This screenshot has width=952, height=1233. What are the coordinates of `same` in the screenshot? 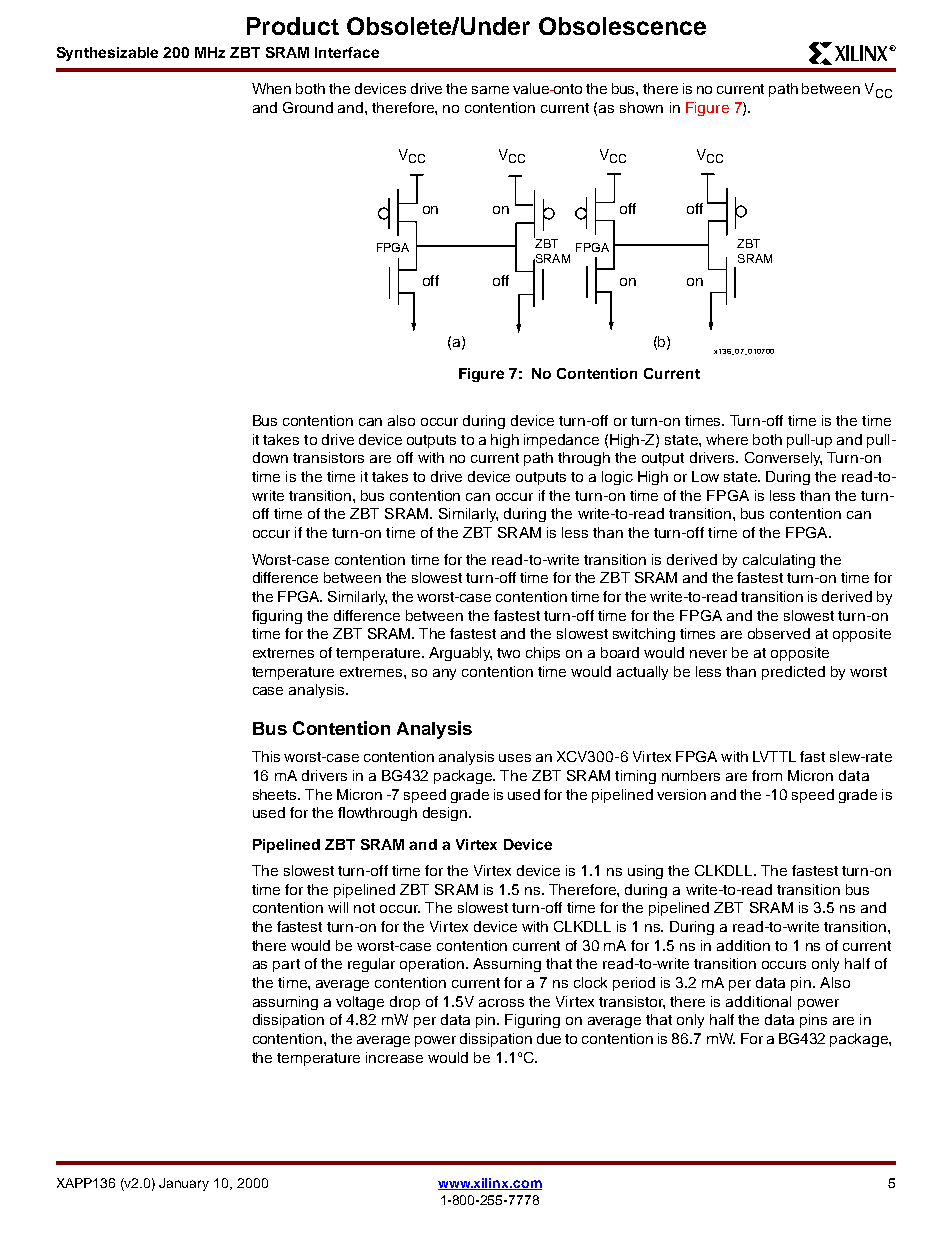 It's located at (490, 90).
